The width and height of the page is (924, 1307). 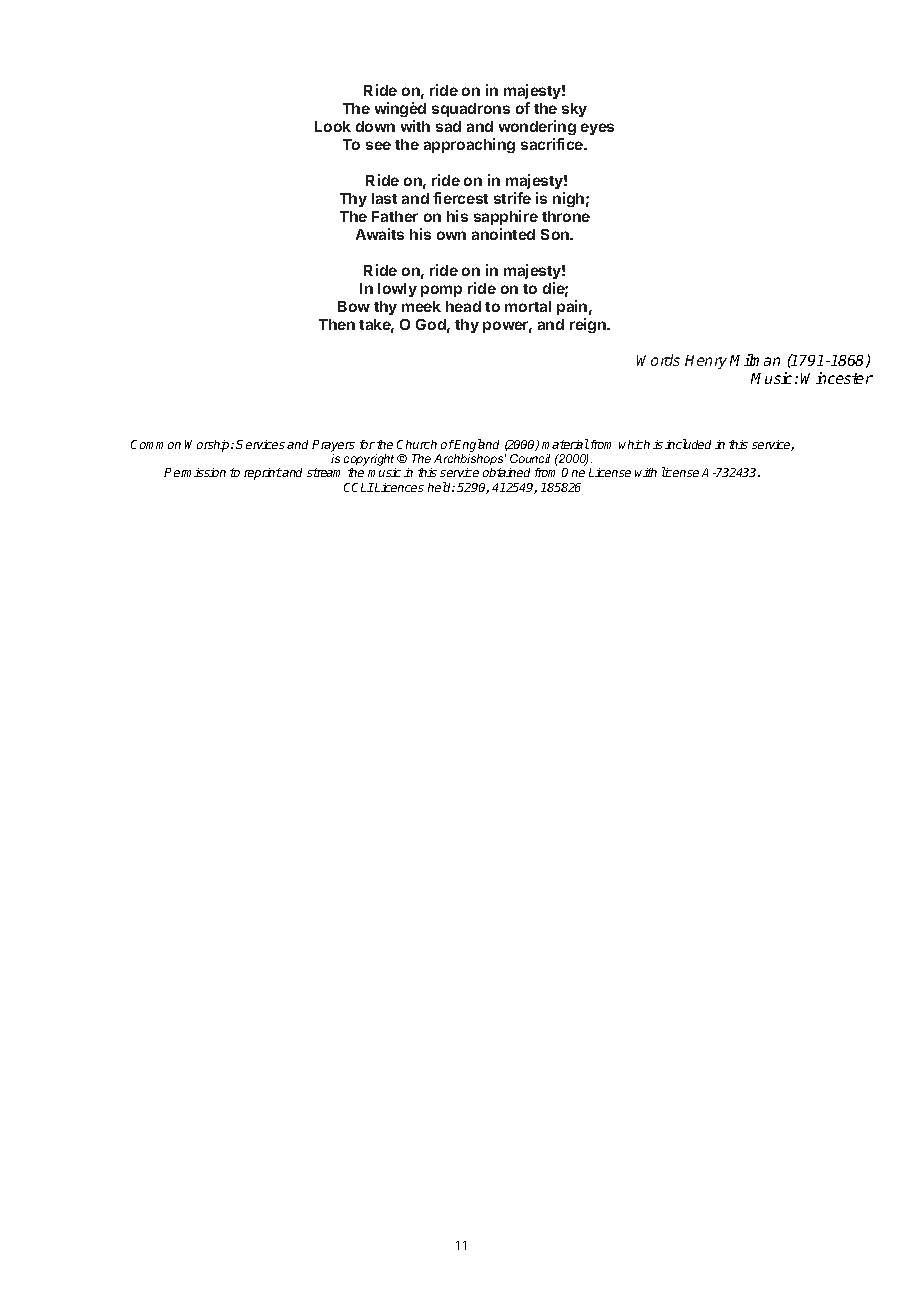 What do you see at coordinates (195, 472) in the page?
I see `Permission` at bounding box center [195, 472].
